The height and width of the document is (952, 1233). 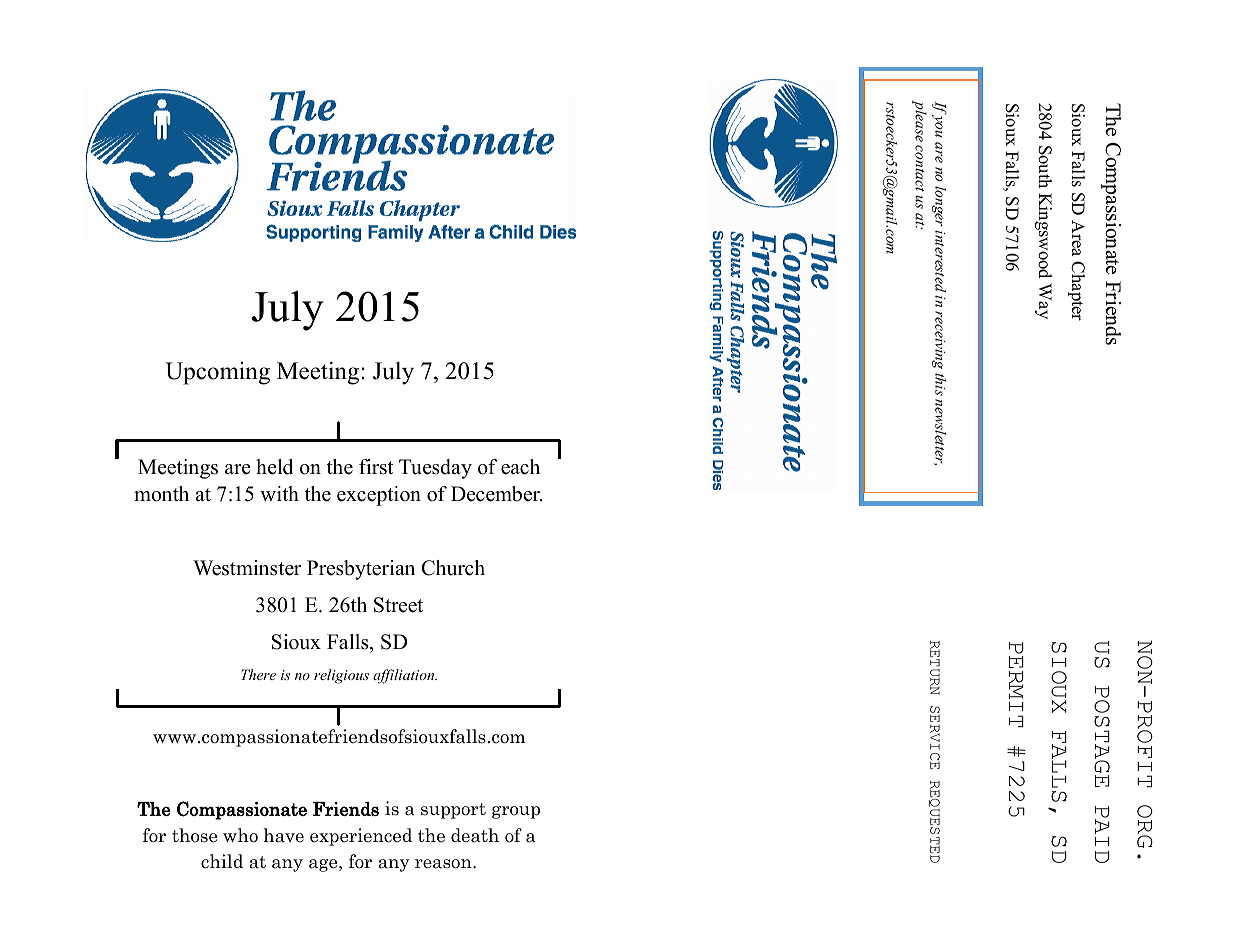 What do you see at coordinates (376, 467) in the document?
I see `first` at bounding box center [376, 467].
